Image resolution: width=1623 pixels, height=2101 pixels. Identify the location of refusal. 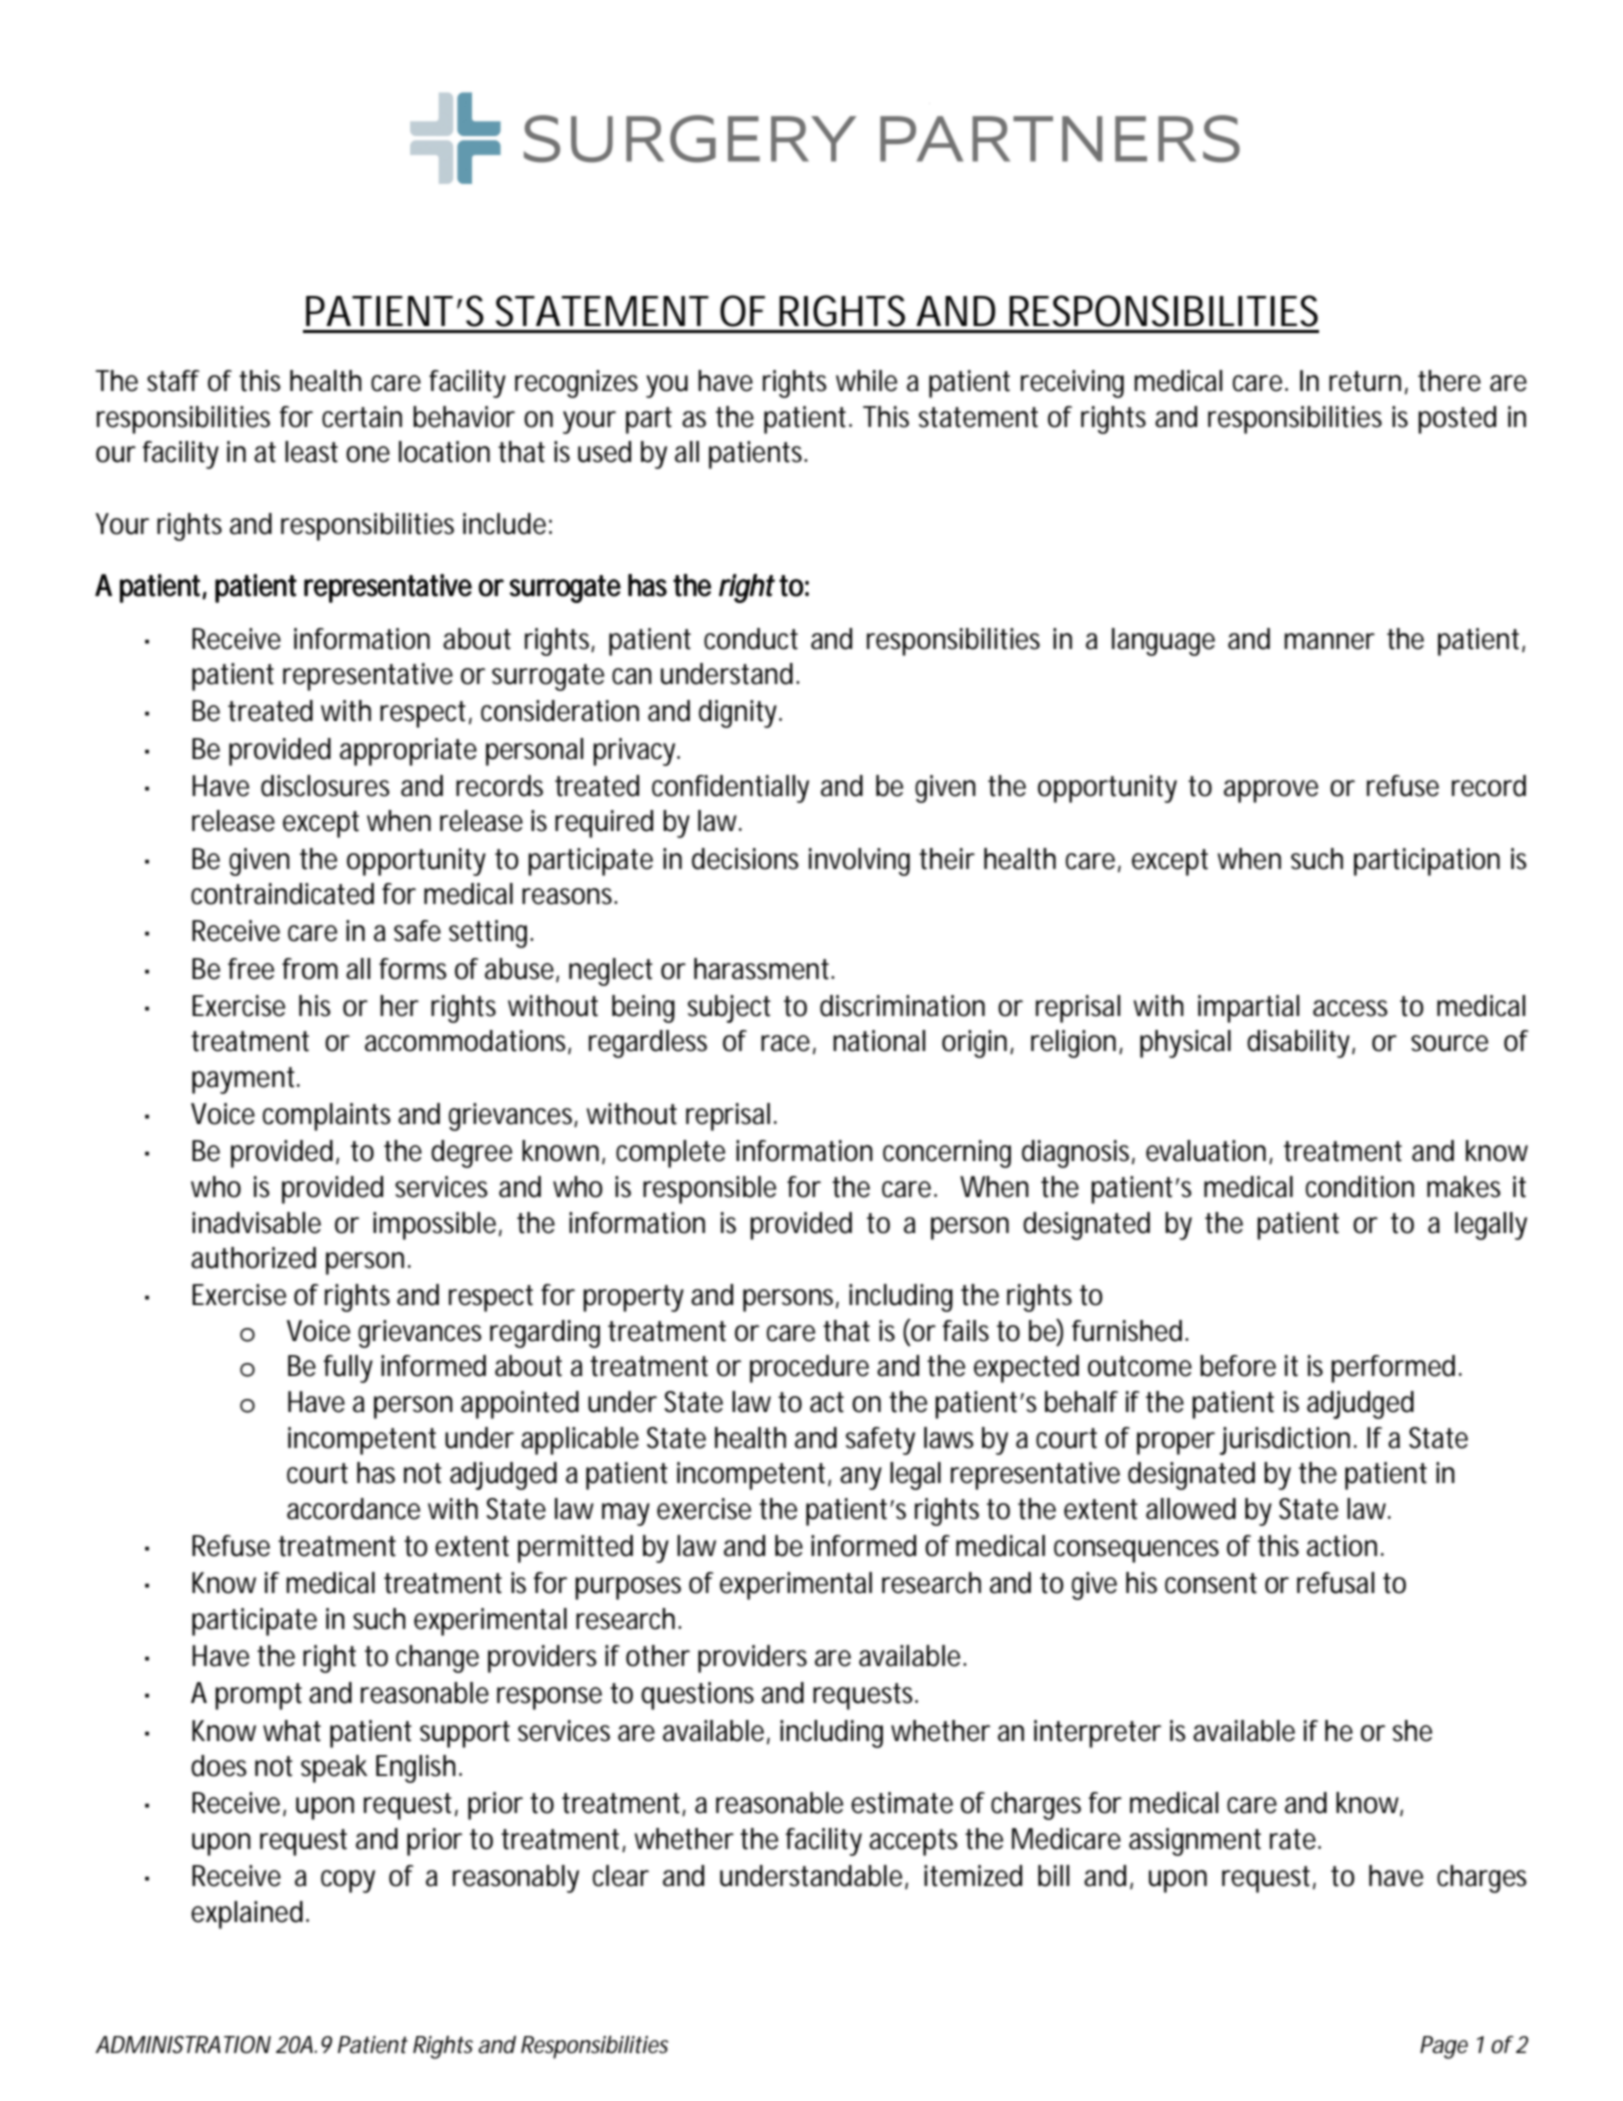
(1335, 1583).
